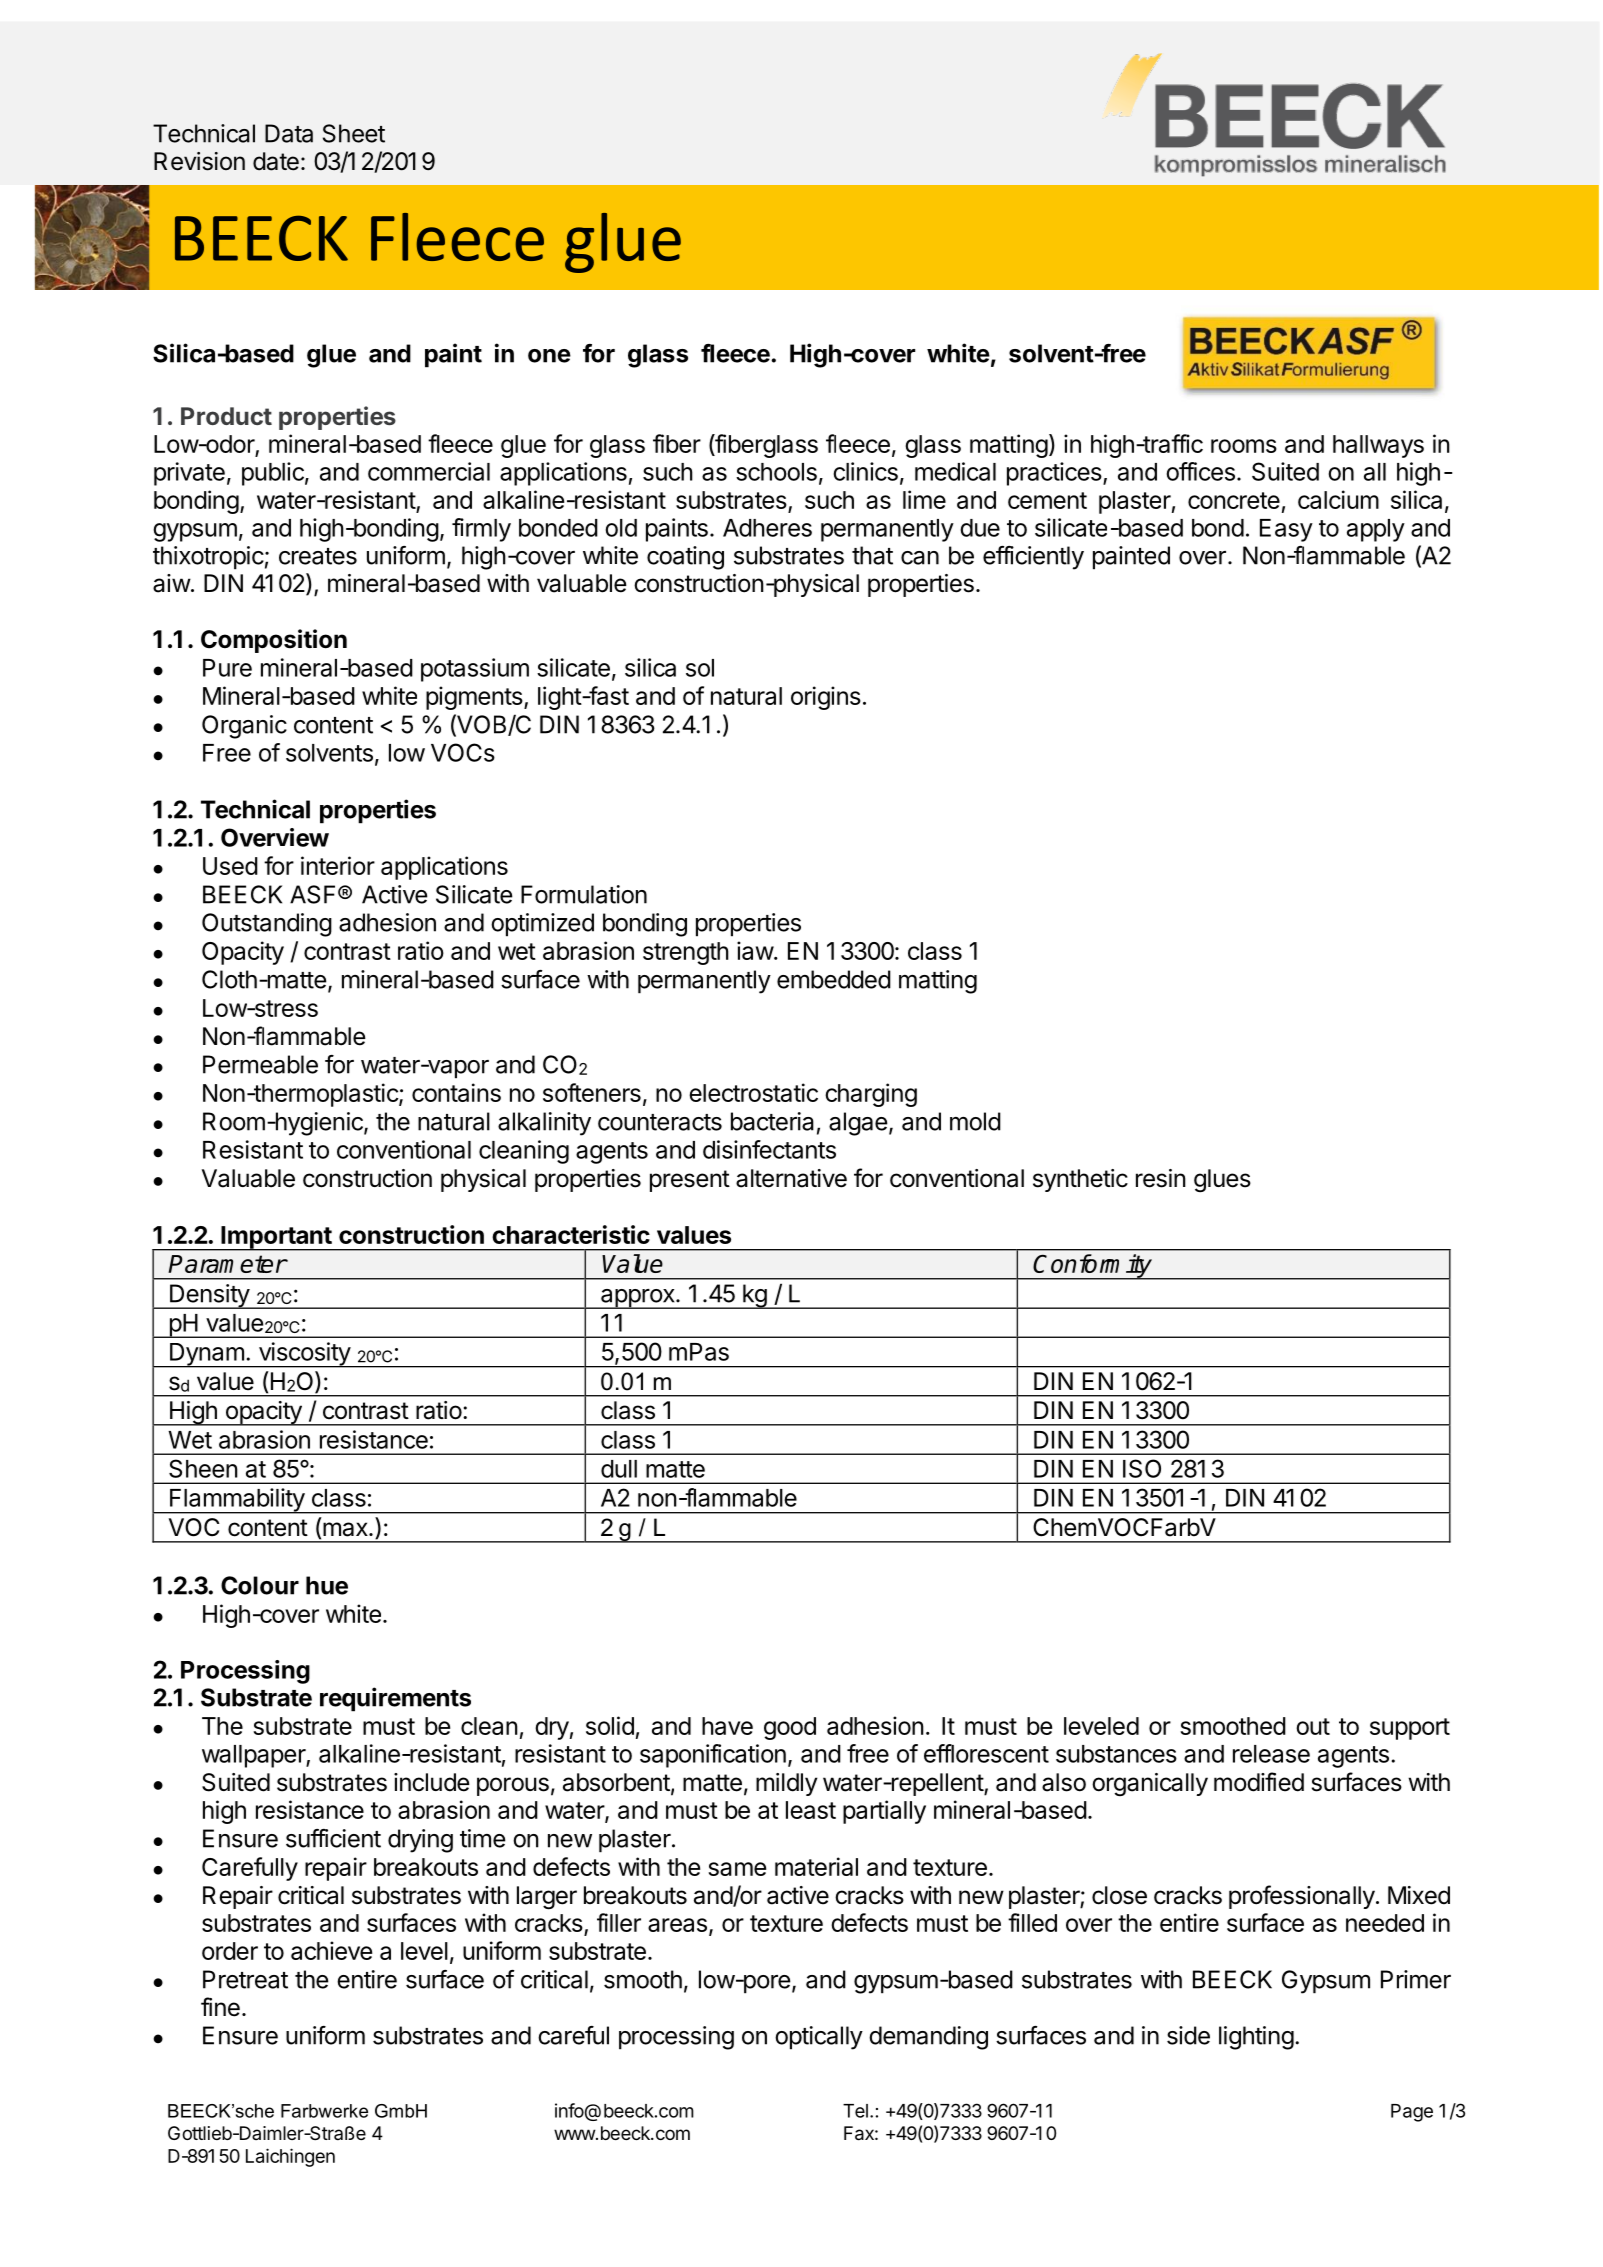 The image size is (1603, 2267). Describe the element at coordinates (1161, 1178) in the image. I see `resin` at that location.
